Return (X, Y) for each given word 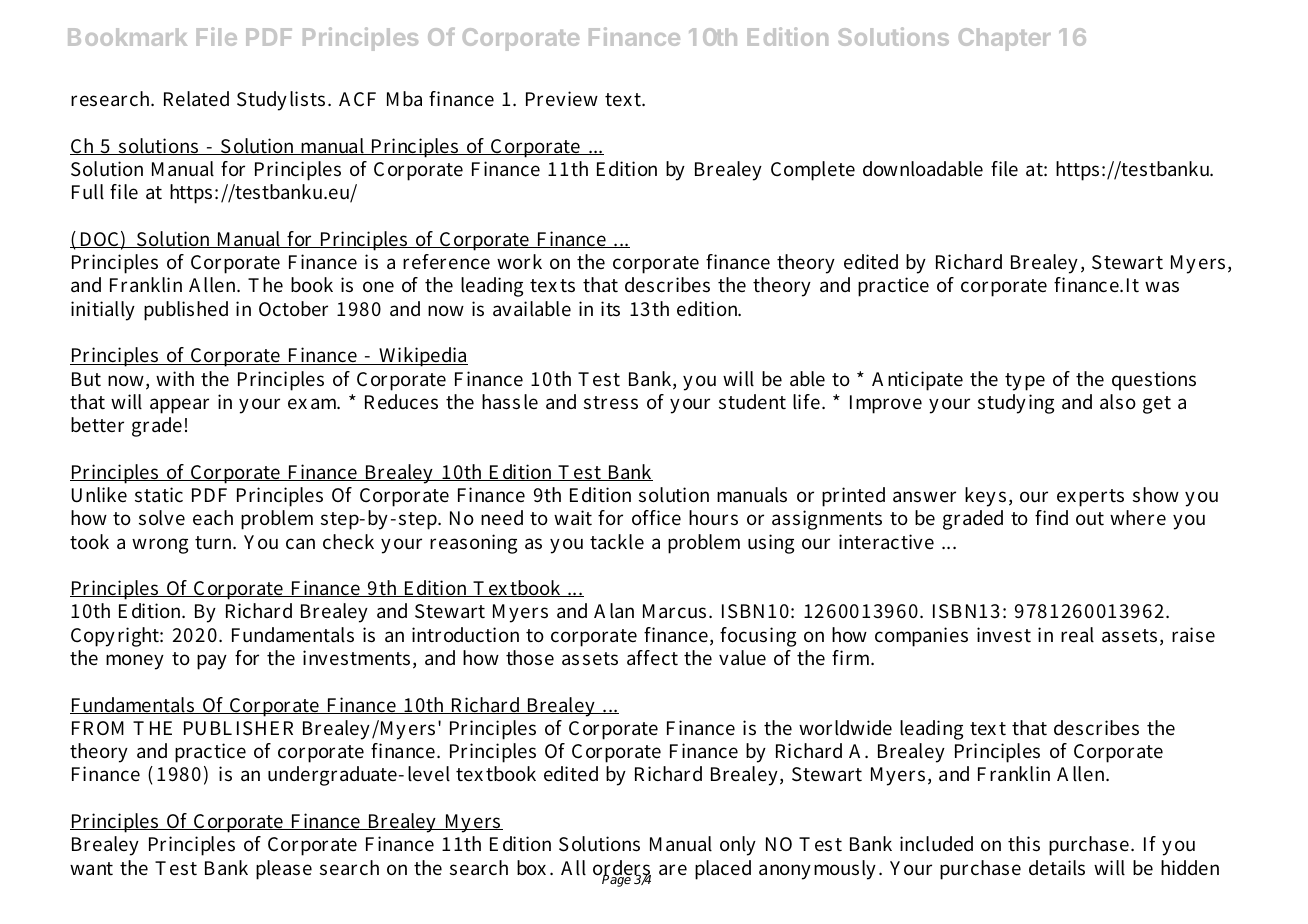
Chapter (1005, 39)
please (284, 870)
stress (611, 403)
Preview (562, 98)
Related (196, 99)
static (159, 495)
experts (1090, 498)
